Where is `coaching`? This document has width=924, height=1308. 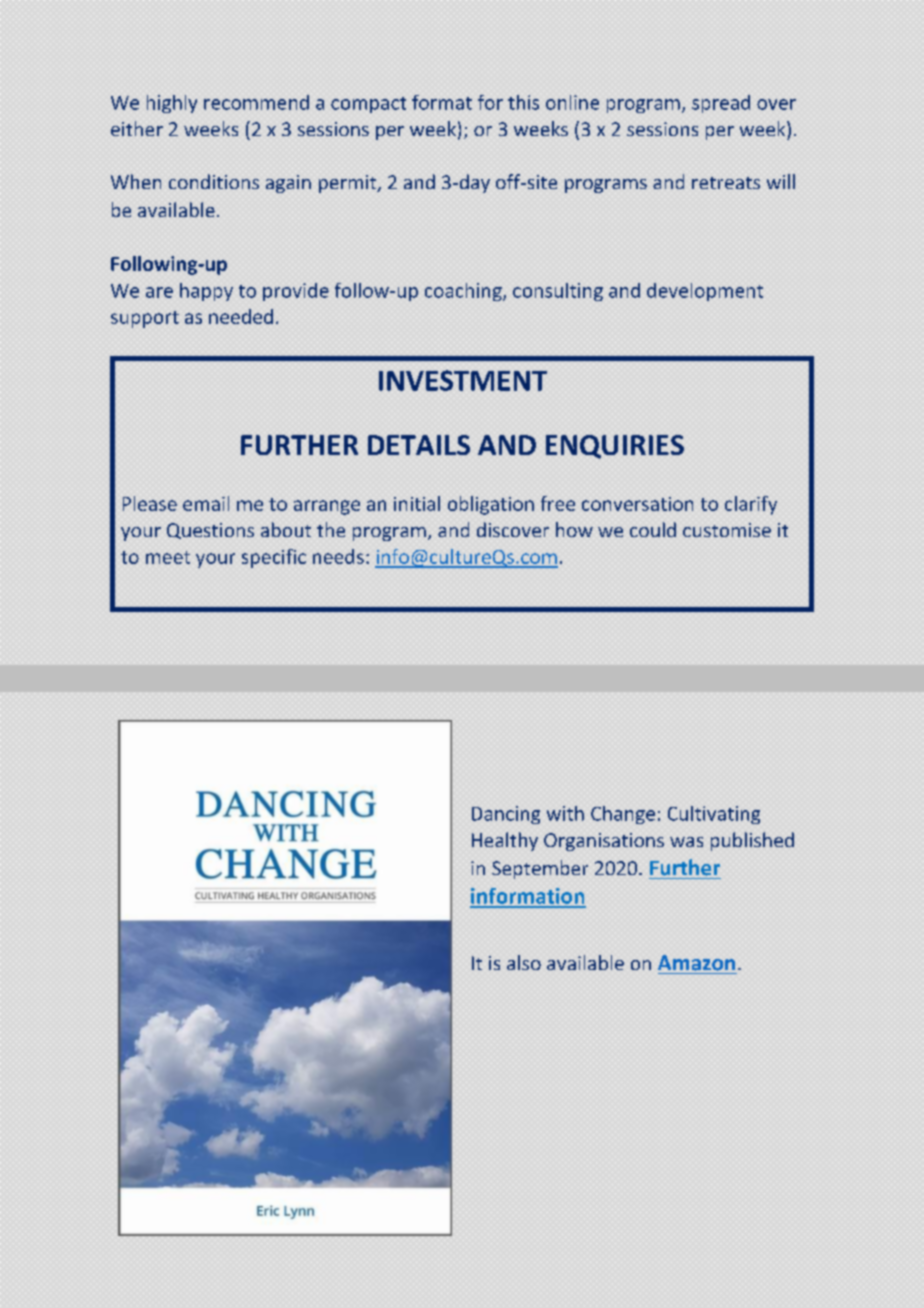 coaching is located at coordinates (464, 292).
